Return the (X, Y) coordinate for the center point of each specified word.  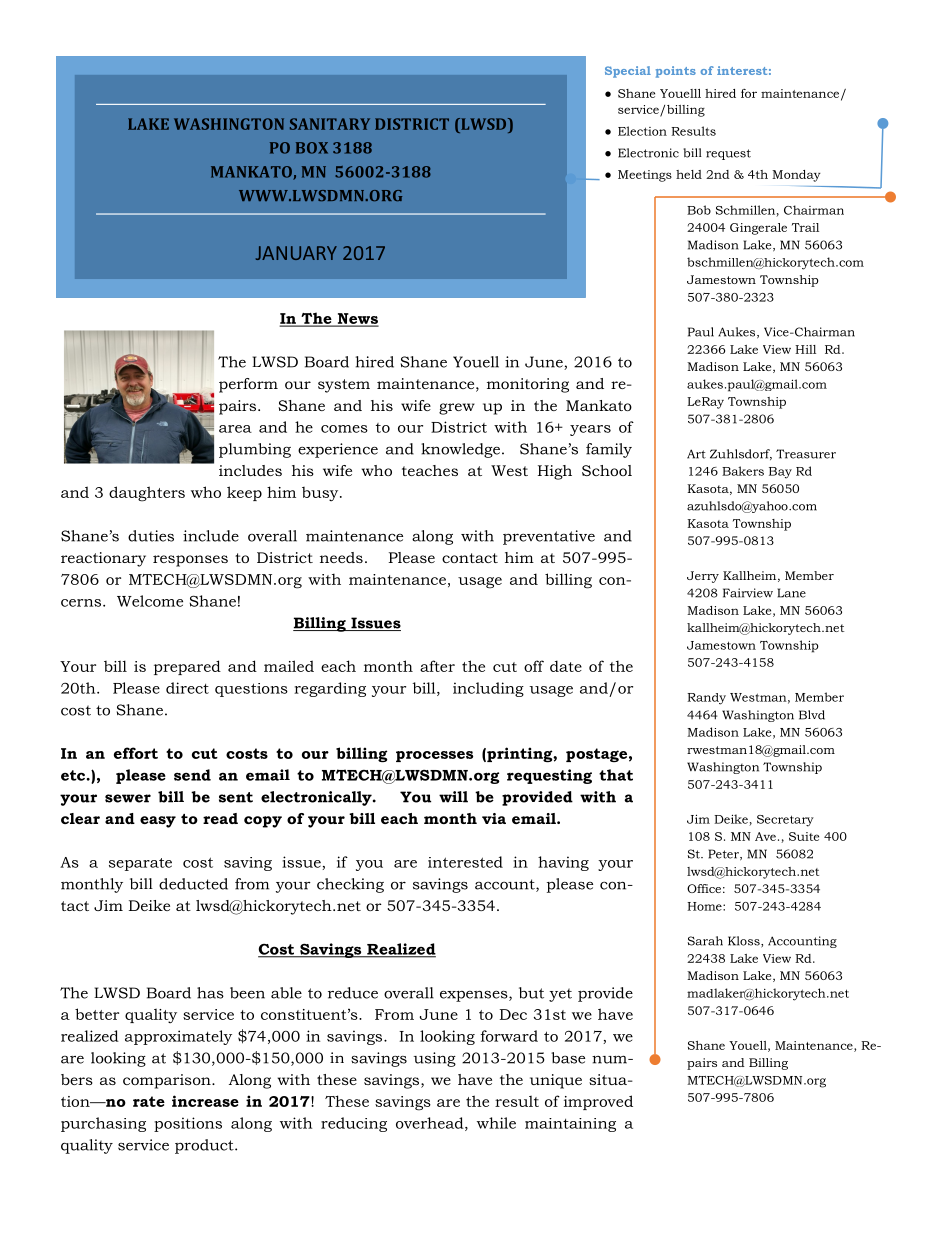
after (437, 666)
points (676, 72)
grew (457, 409)
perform (248, 385)
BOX (312, 148)
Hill (805, 349)
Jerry (703, 577)
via (494, 818)
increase (205, 1101)
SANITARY (330, 124)
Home (705, 906)
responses (190, 561)
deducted (193, 884)
